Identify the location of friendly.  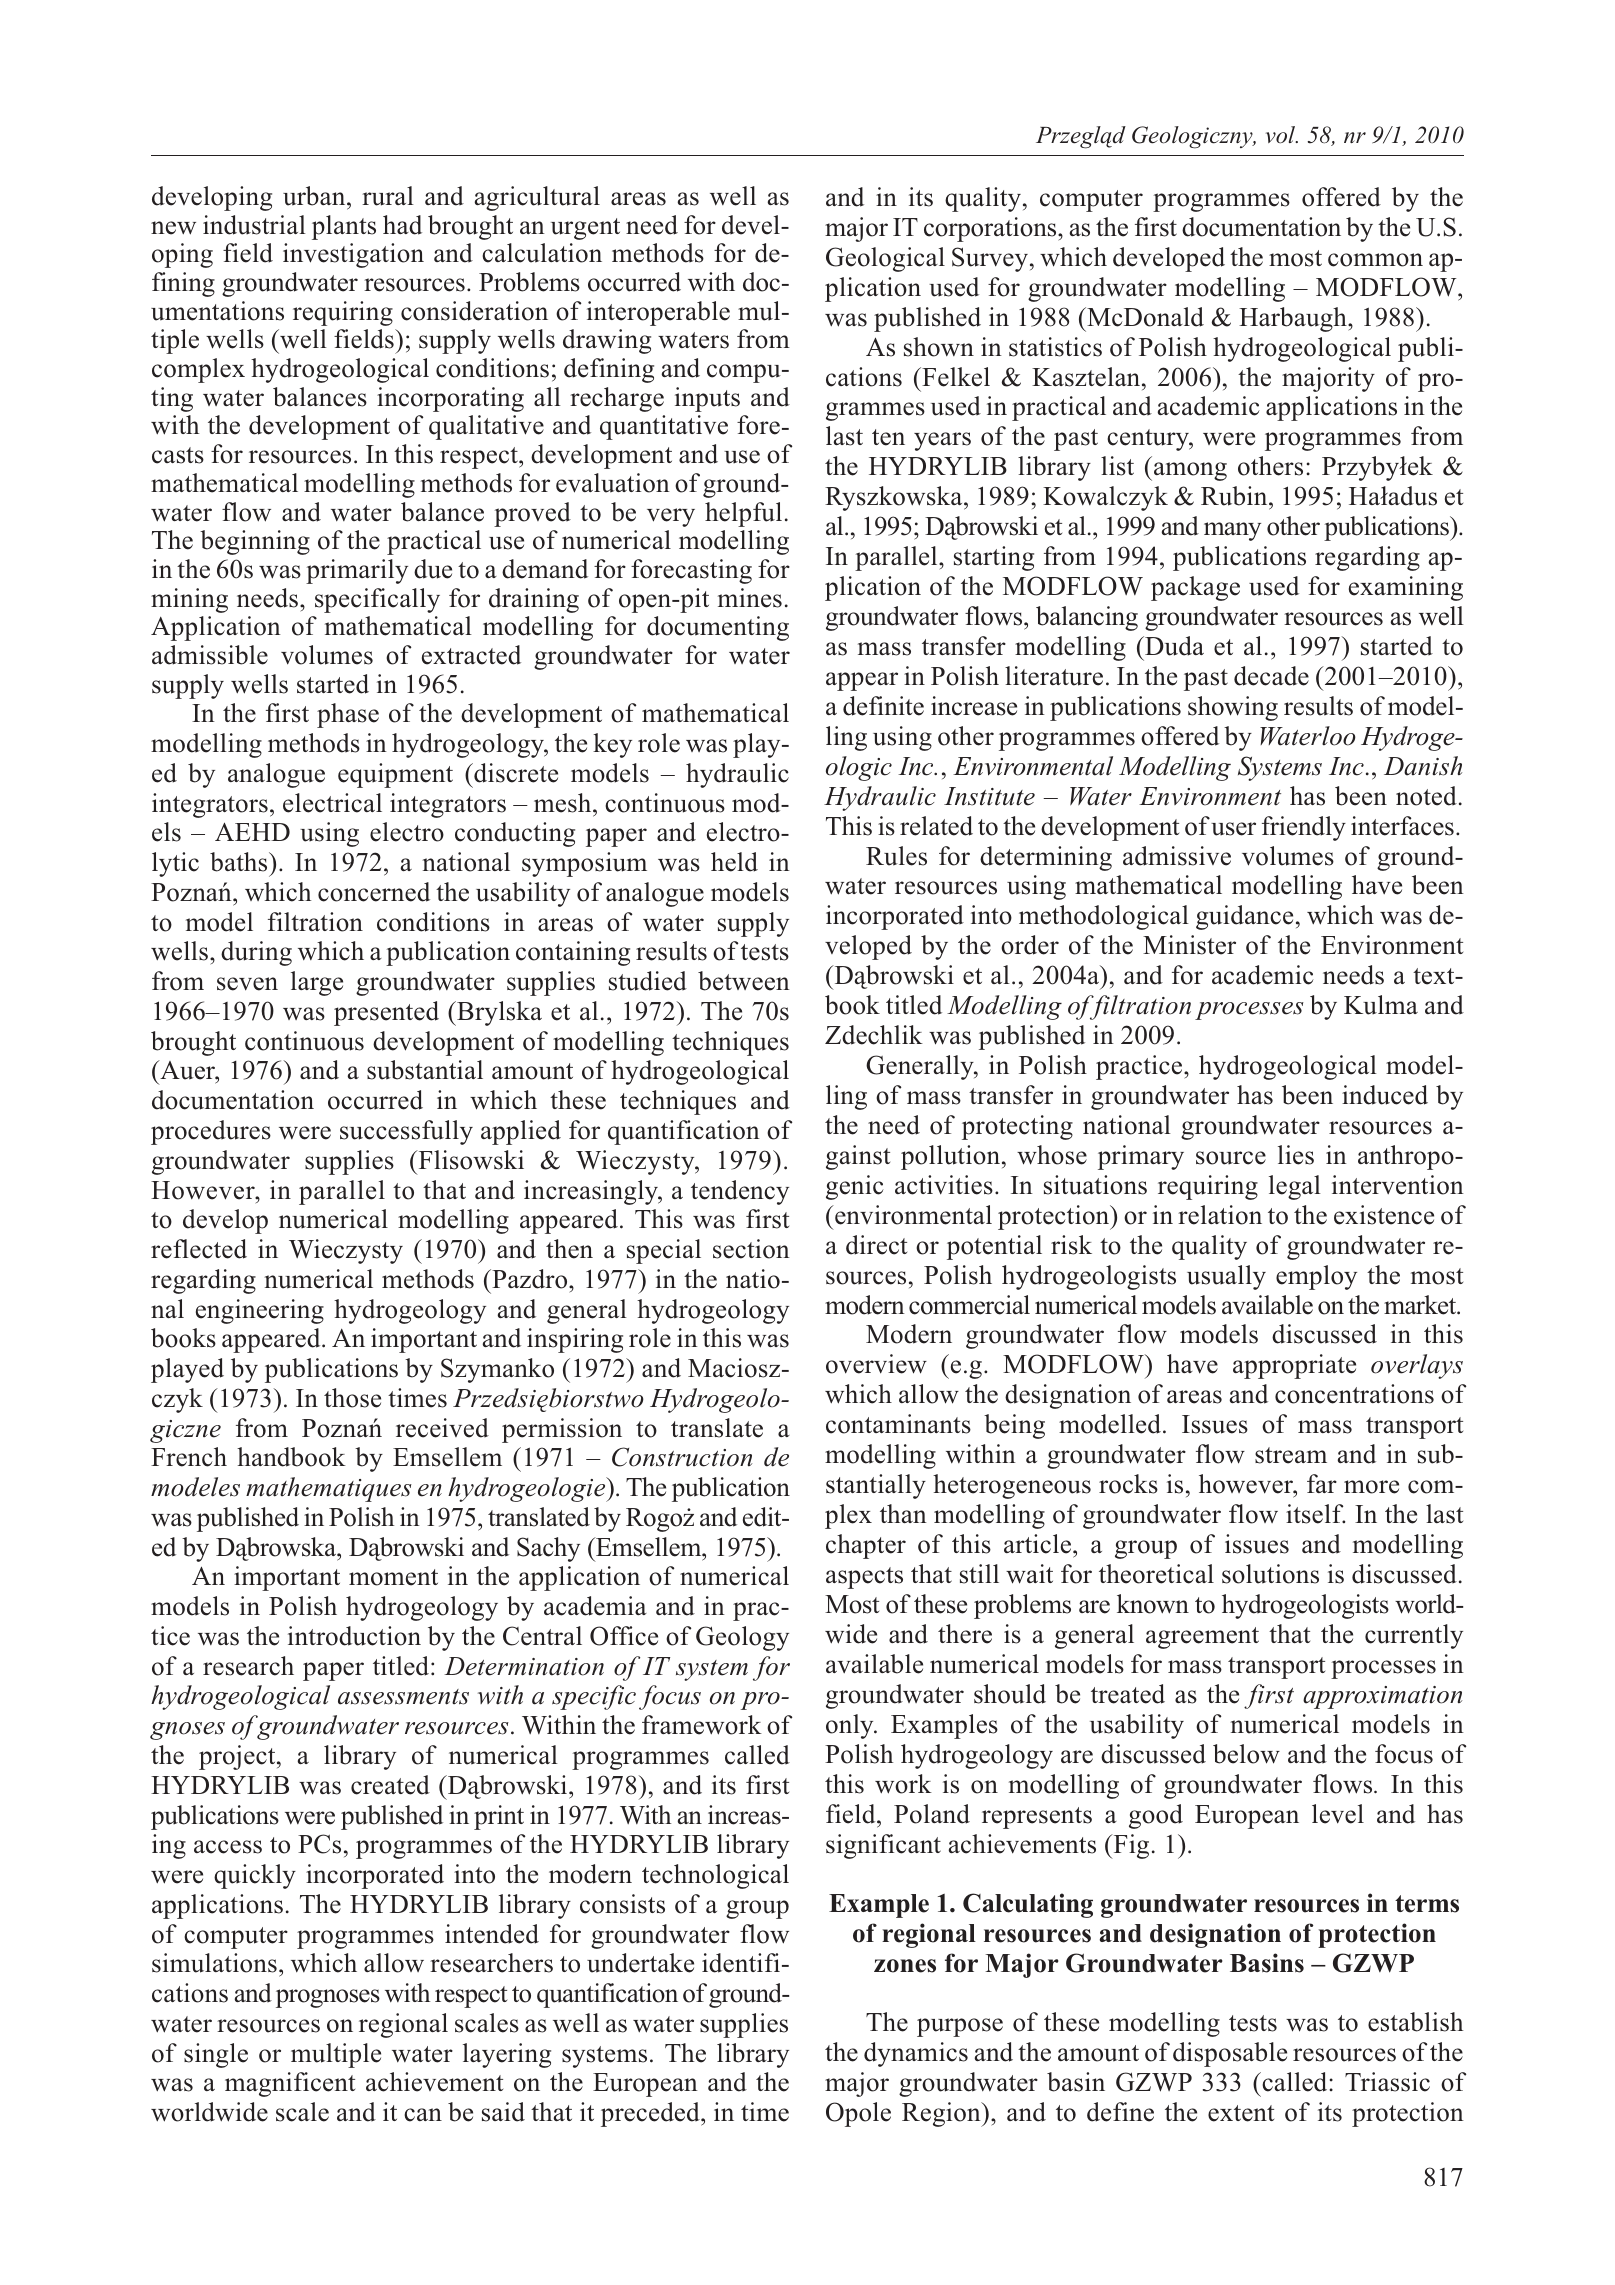
(1304, 828).
